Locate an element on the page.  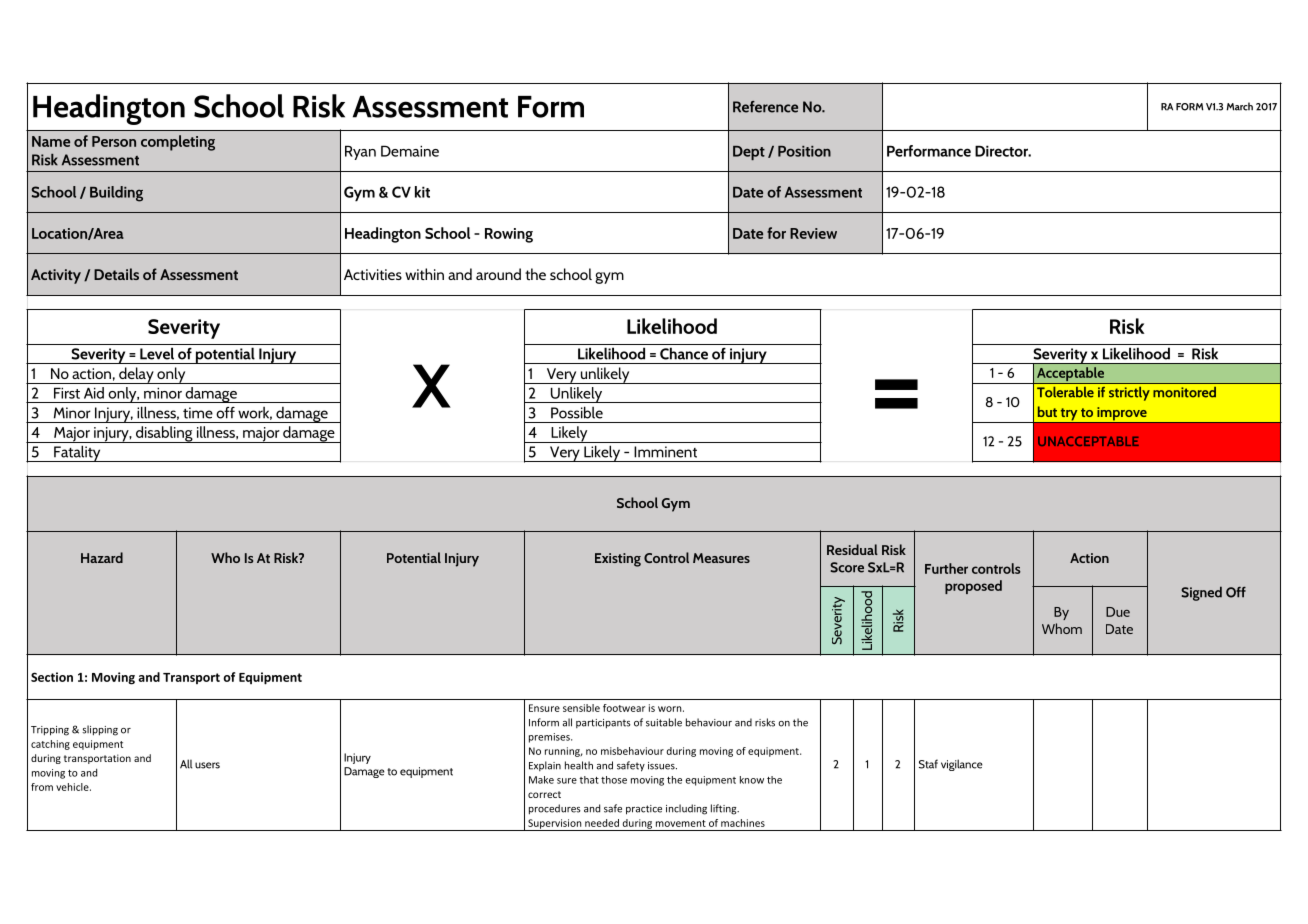
March is located at coordinates (1239, 106).
